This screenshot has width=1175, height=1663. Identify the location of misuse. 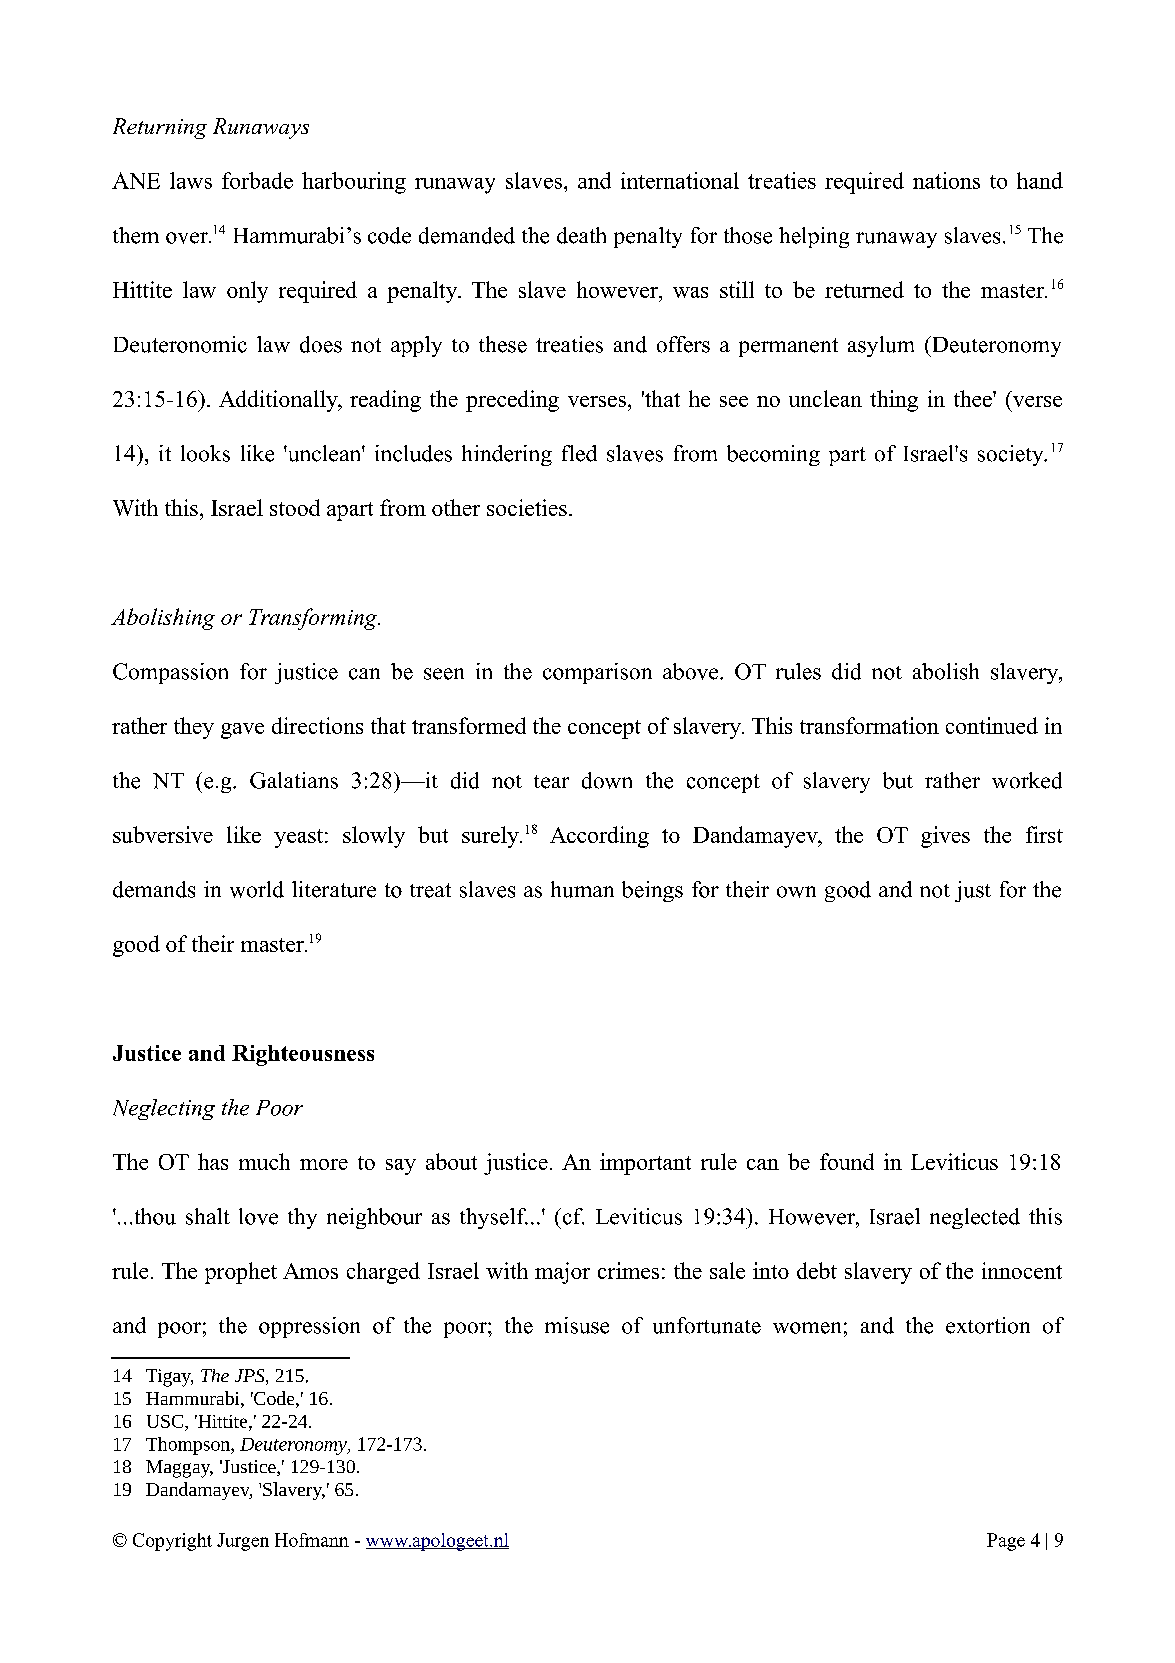
(577, 1325).
